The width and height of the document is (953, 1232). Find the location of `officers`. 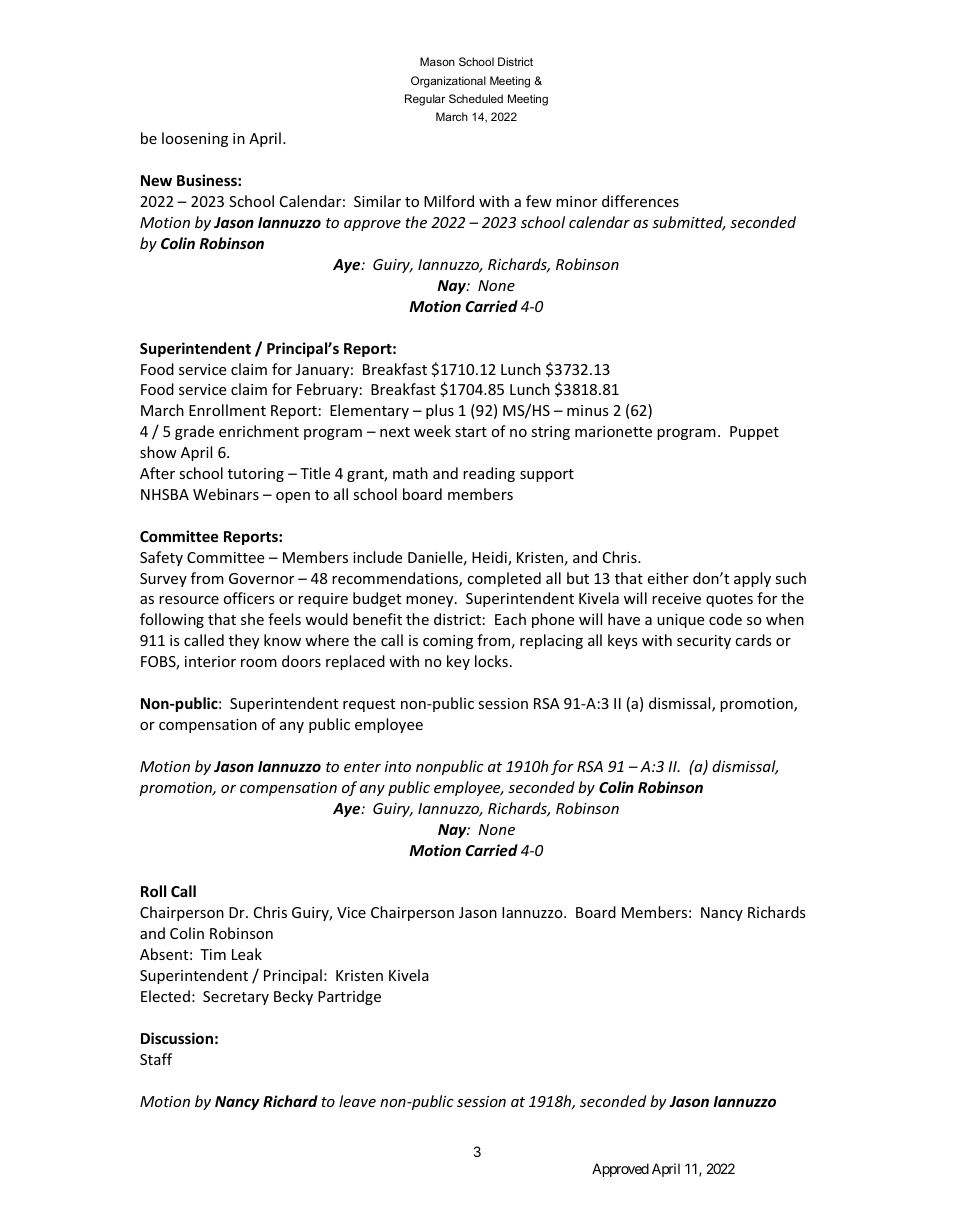

officers is located at coordinates (249, 598).
